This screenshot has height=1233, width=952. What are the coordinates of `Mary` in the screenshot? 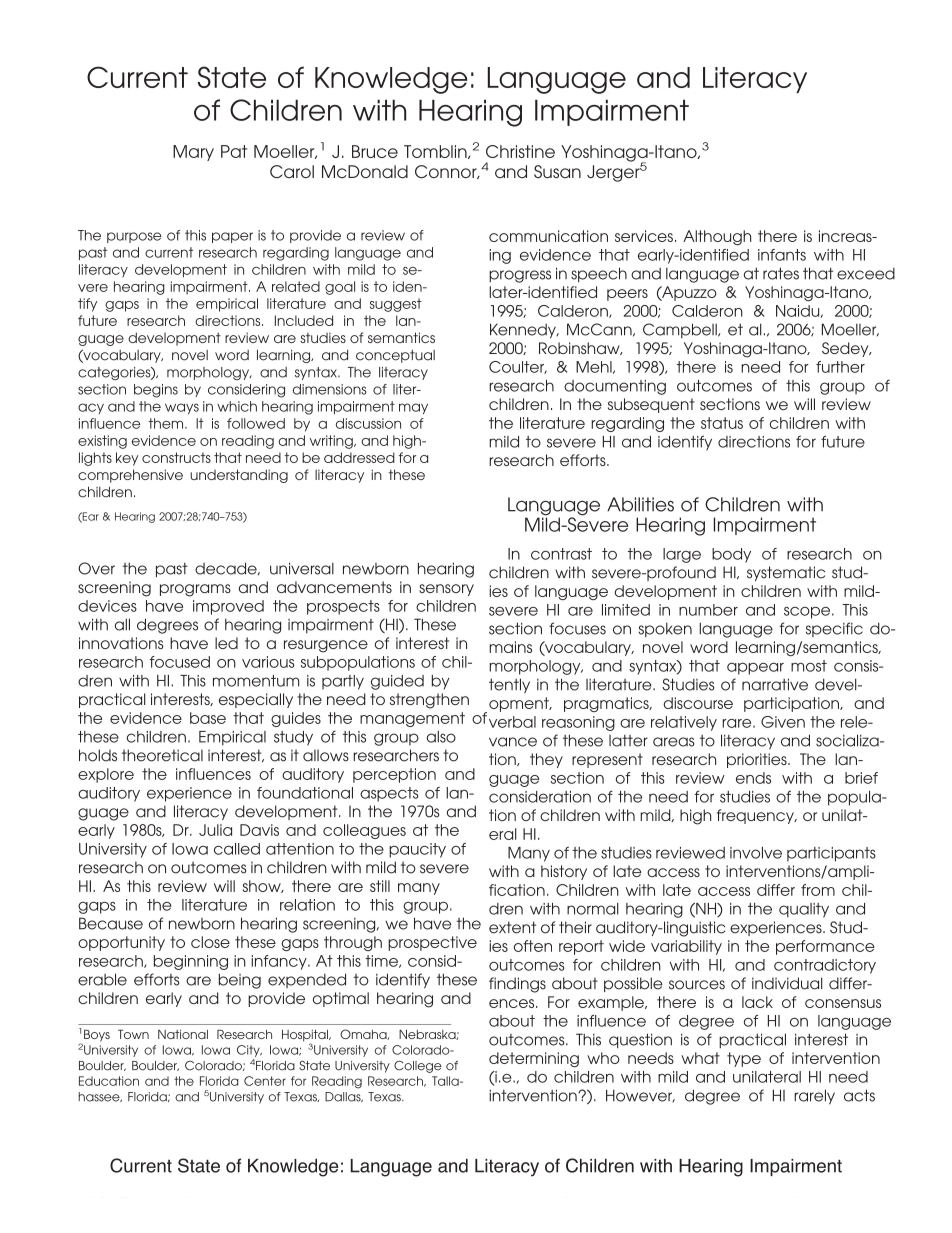 It's located at (193, 153).
